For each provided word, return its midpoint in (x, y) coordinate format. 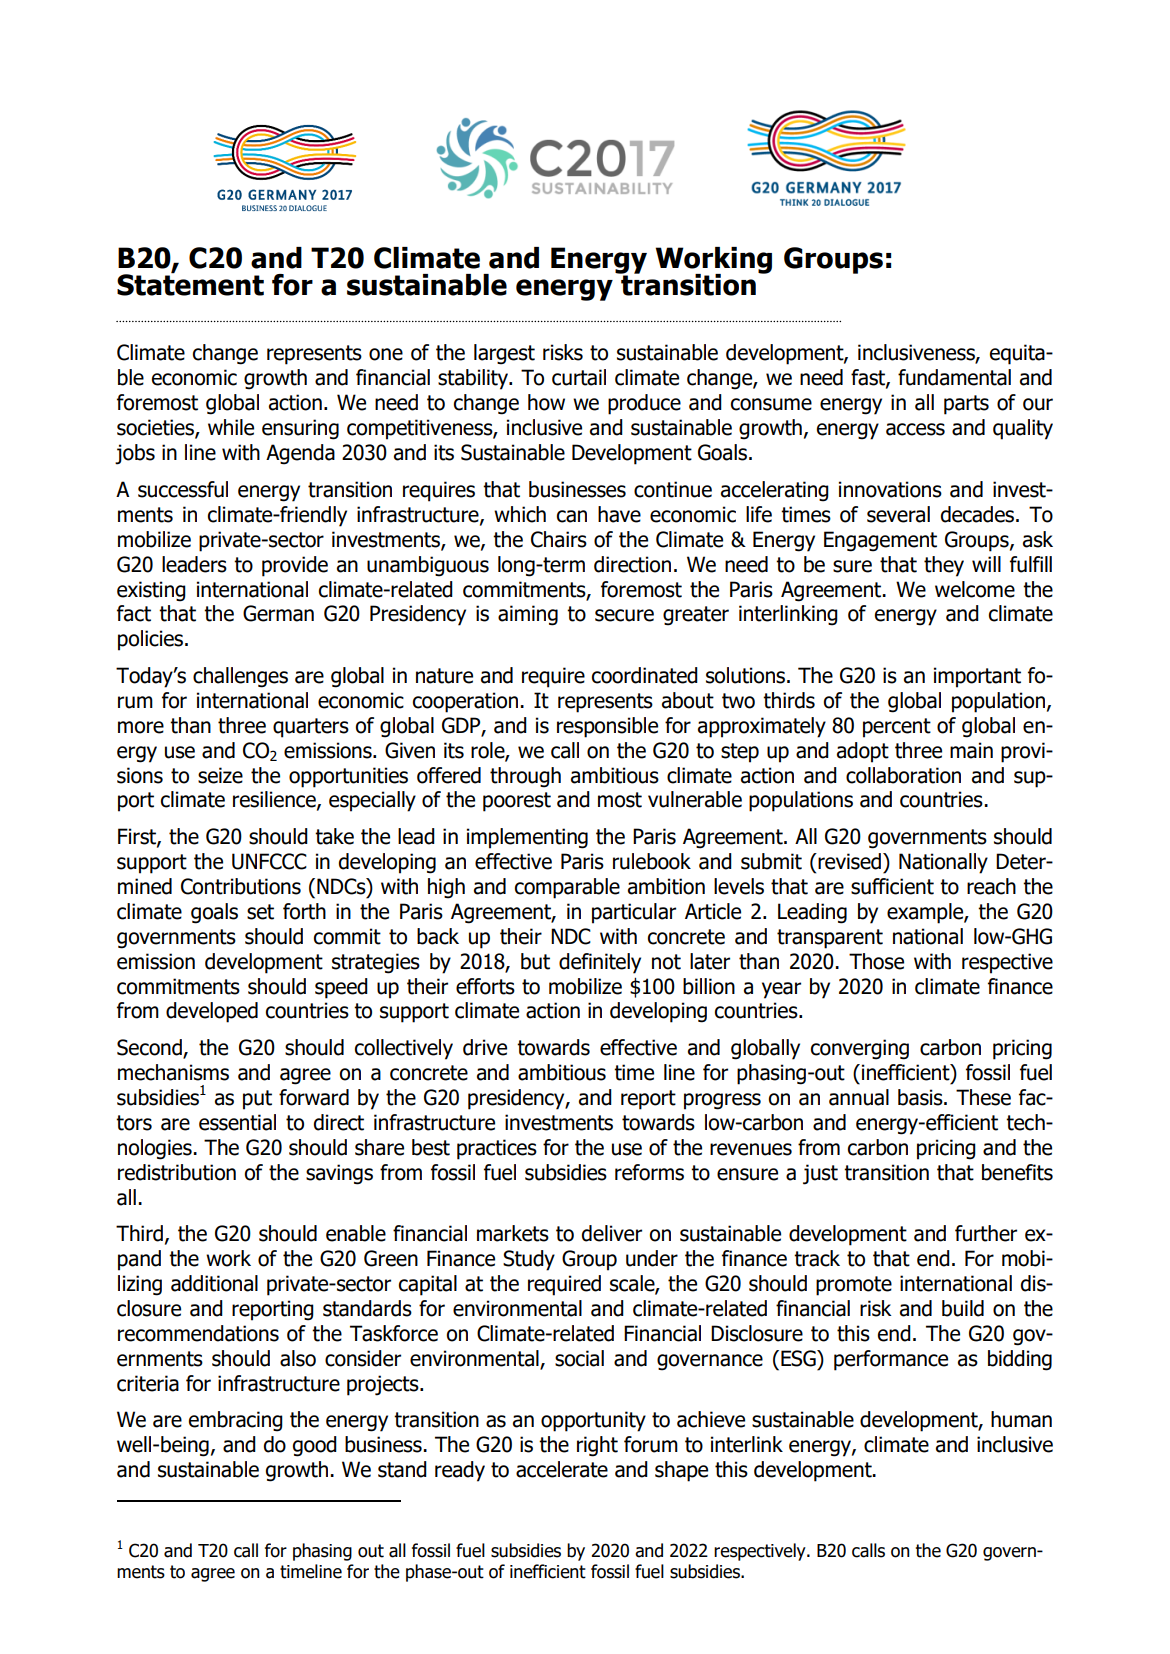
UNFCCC (269, 861)
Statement (190, 284)
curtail (579, 377)
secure (624, 615)
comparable (567, 888)
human (1021, 1419)
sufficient (892, 886)
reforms (649, 1172)
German (278, 613)
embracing (236, 1421)
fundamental (954, 377)
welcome (975, 589)
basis (921, 1097)
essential (237, 1122)
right (597, 1446)
